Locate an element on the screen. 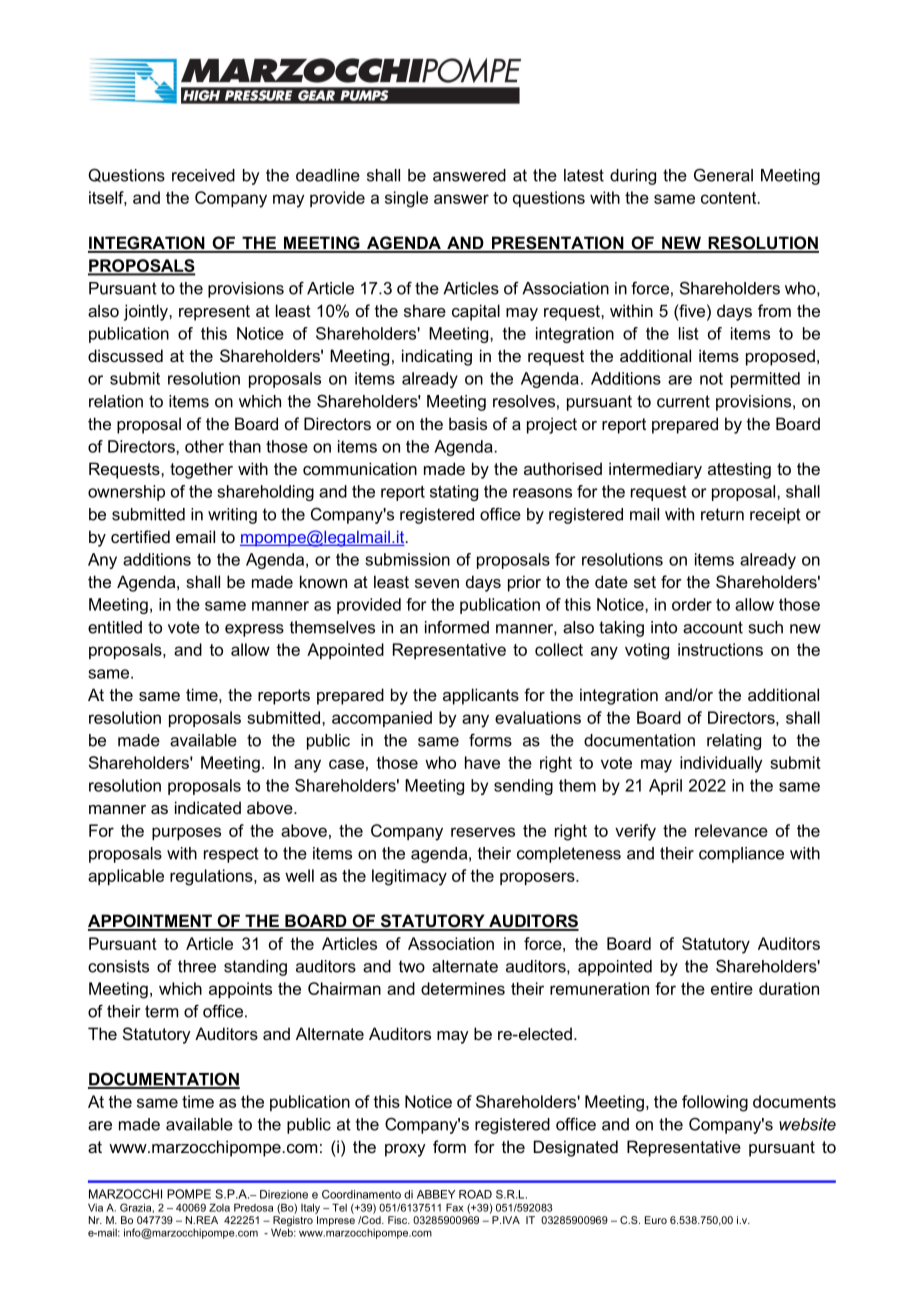  purposes is located at coordinates (186, 833).
